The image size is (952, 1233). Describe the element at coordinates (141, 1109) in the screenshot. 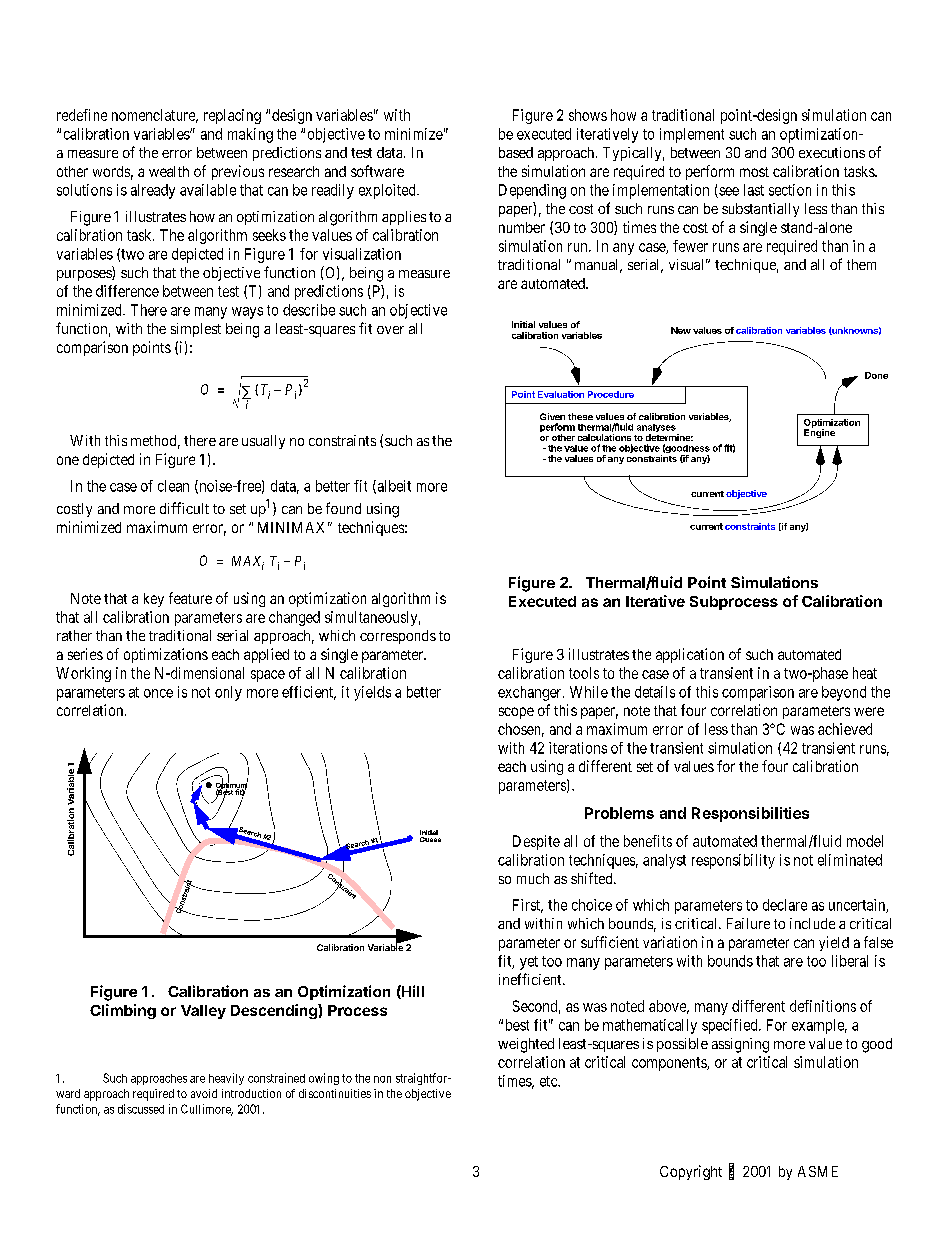

I see `discussed` at that location.
